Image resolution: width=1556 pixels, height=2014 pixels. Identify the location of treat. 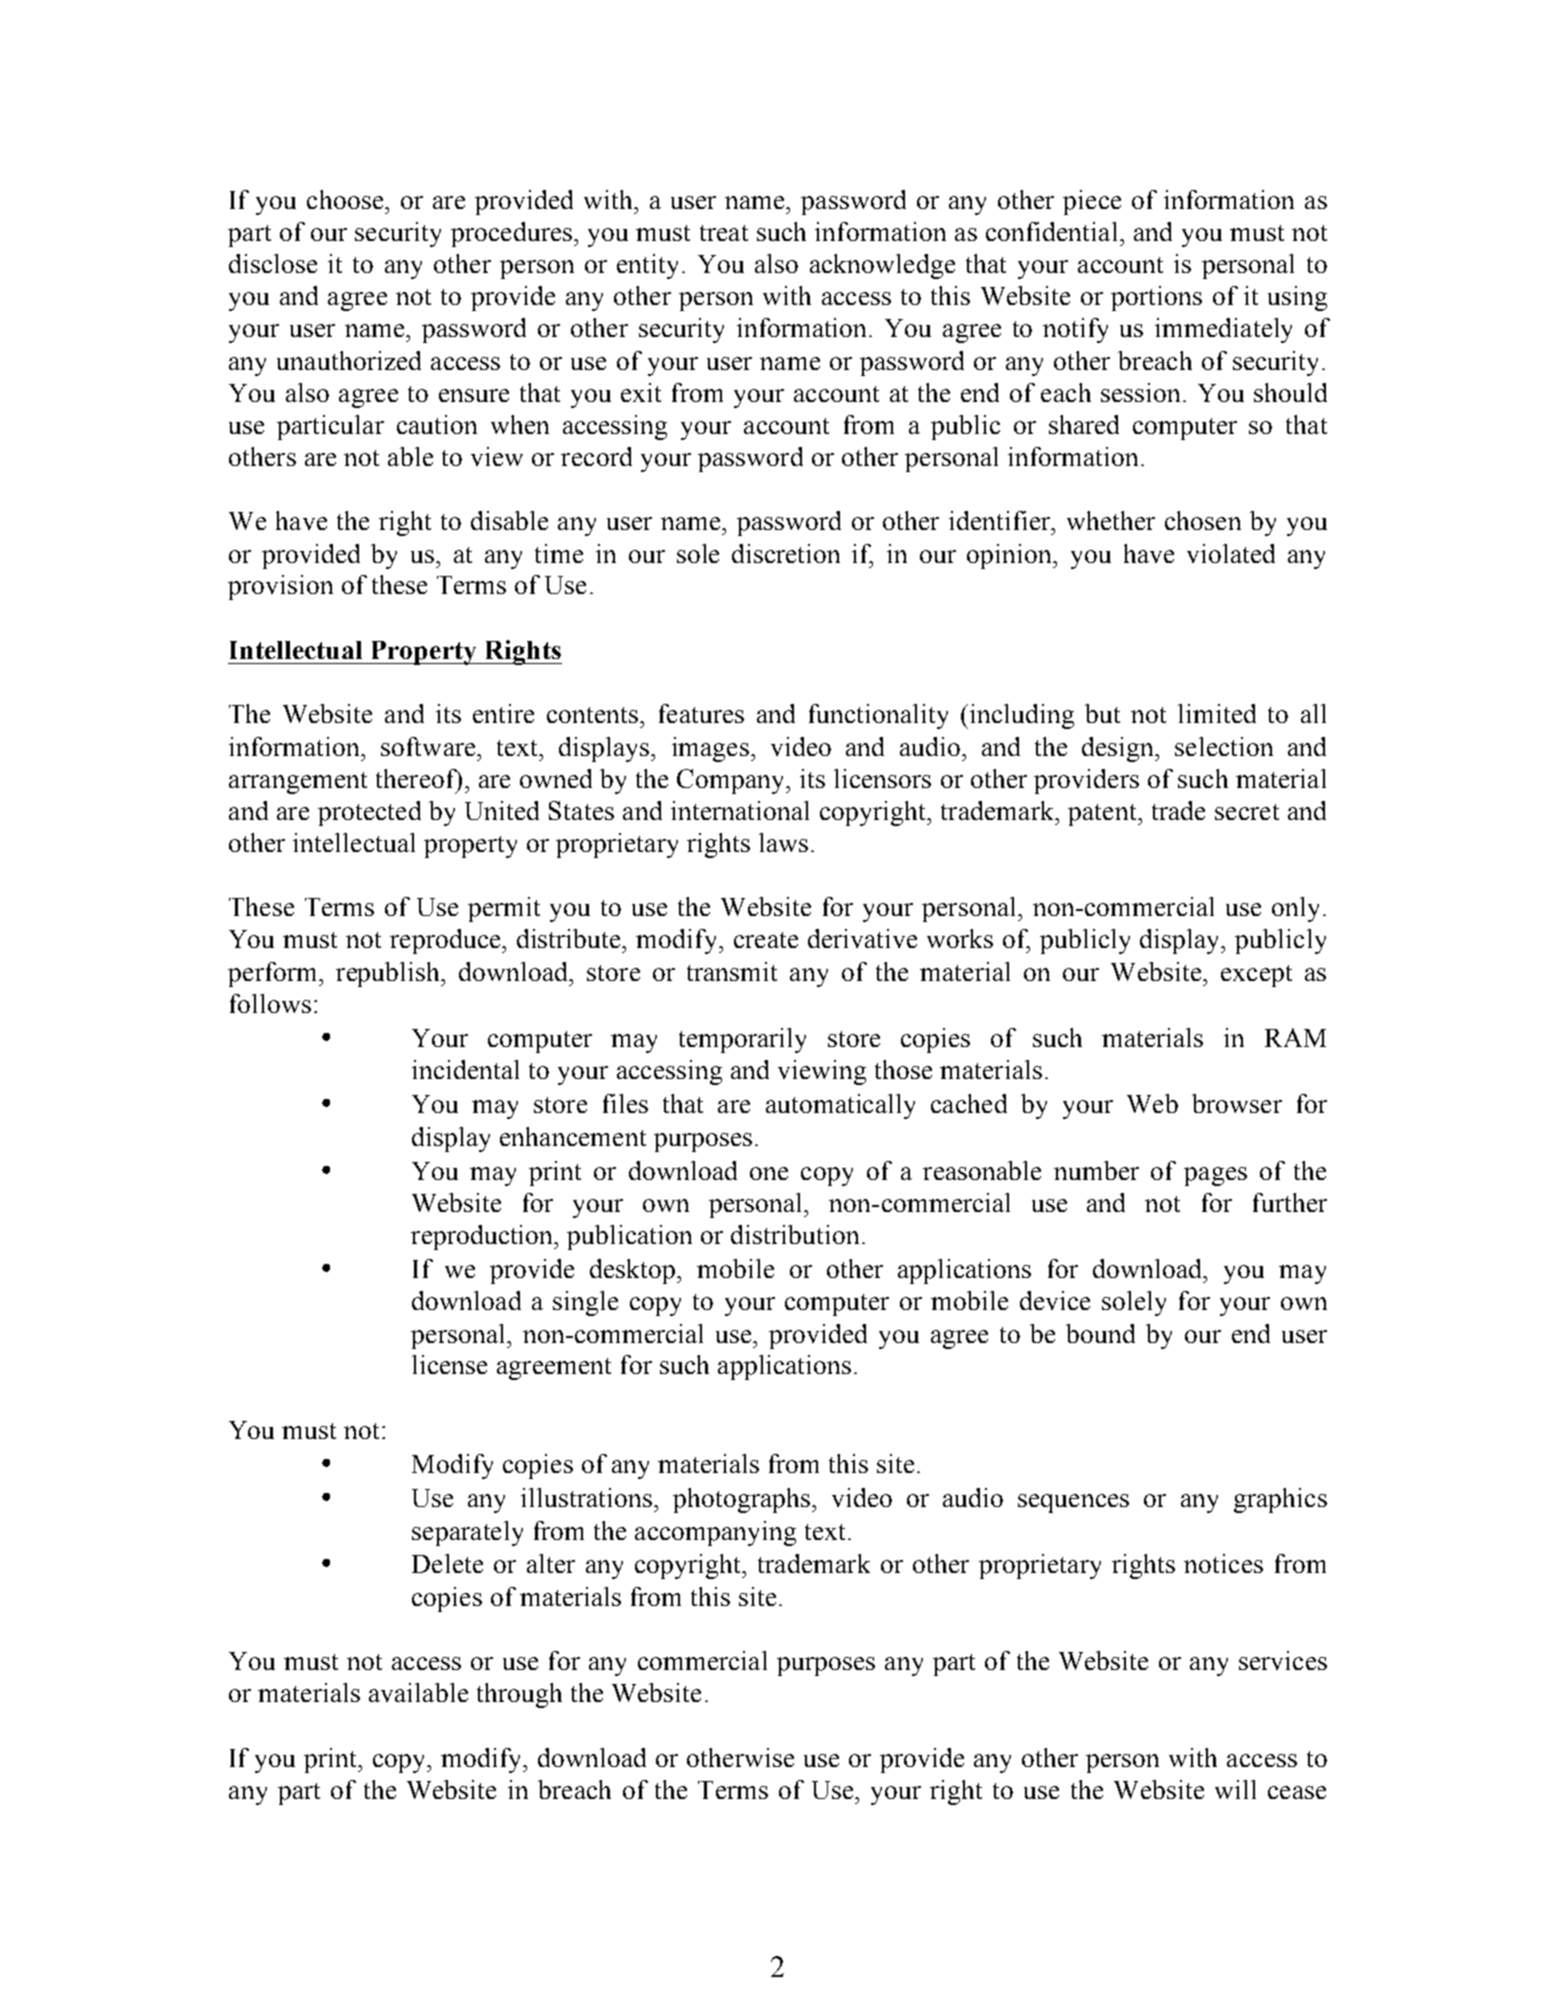
(724, 233).
